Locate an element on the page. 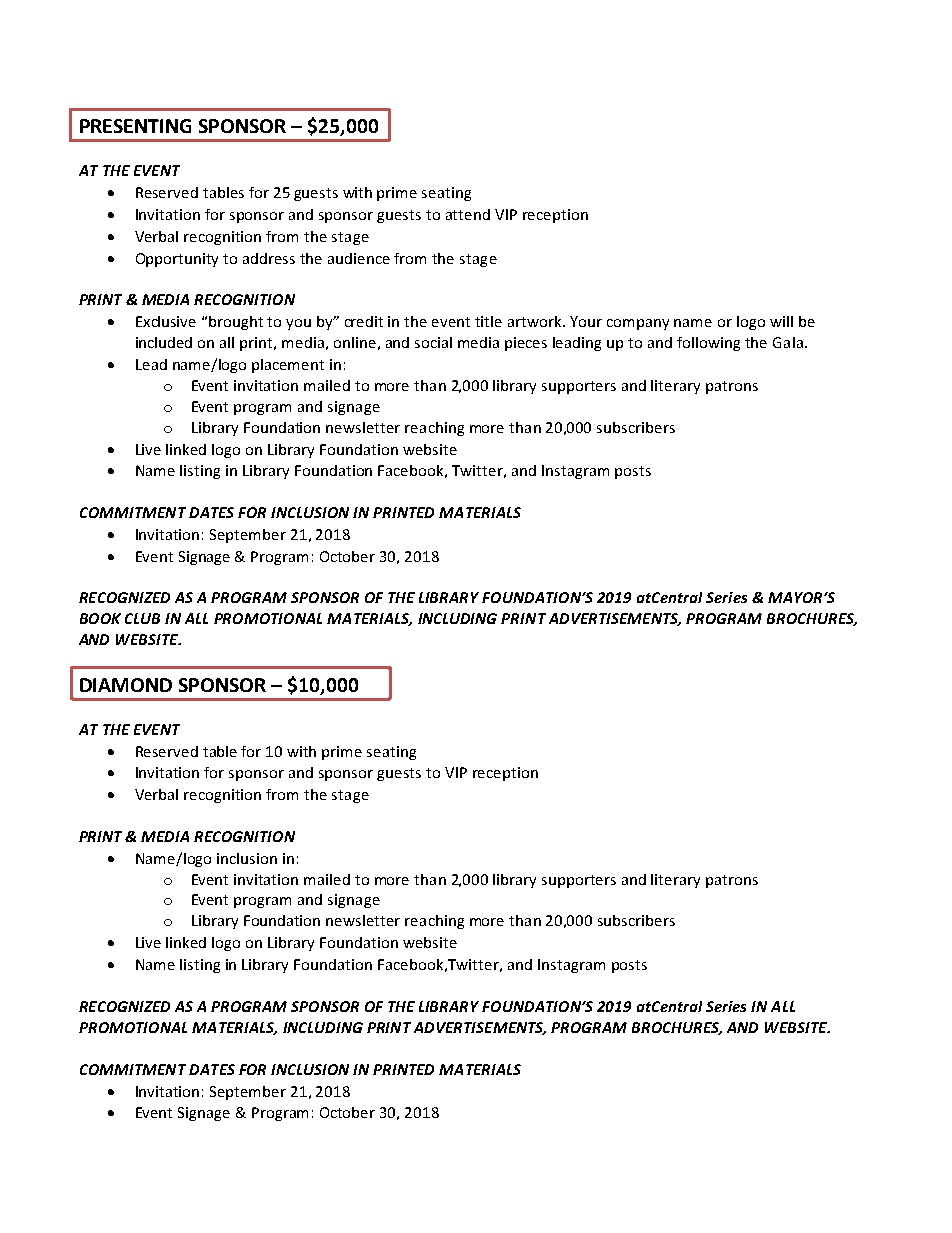  will is located at coordinates (781, 321).
